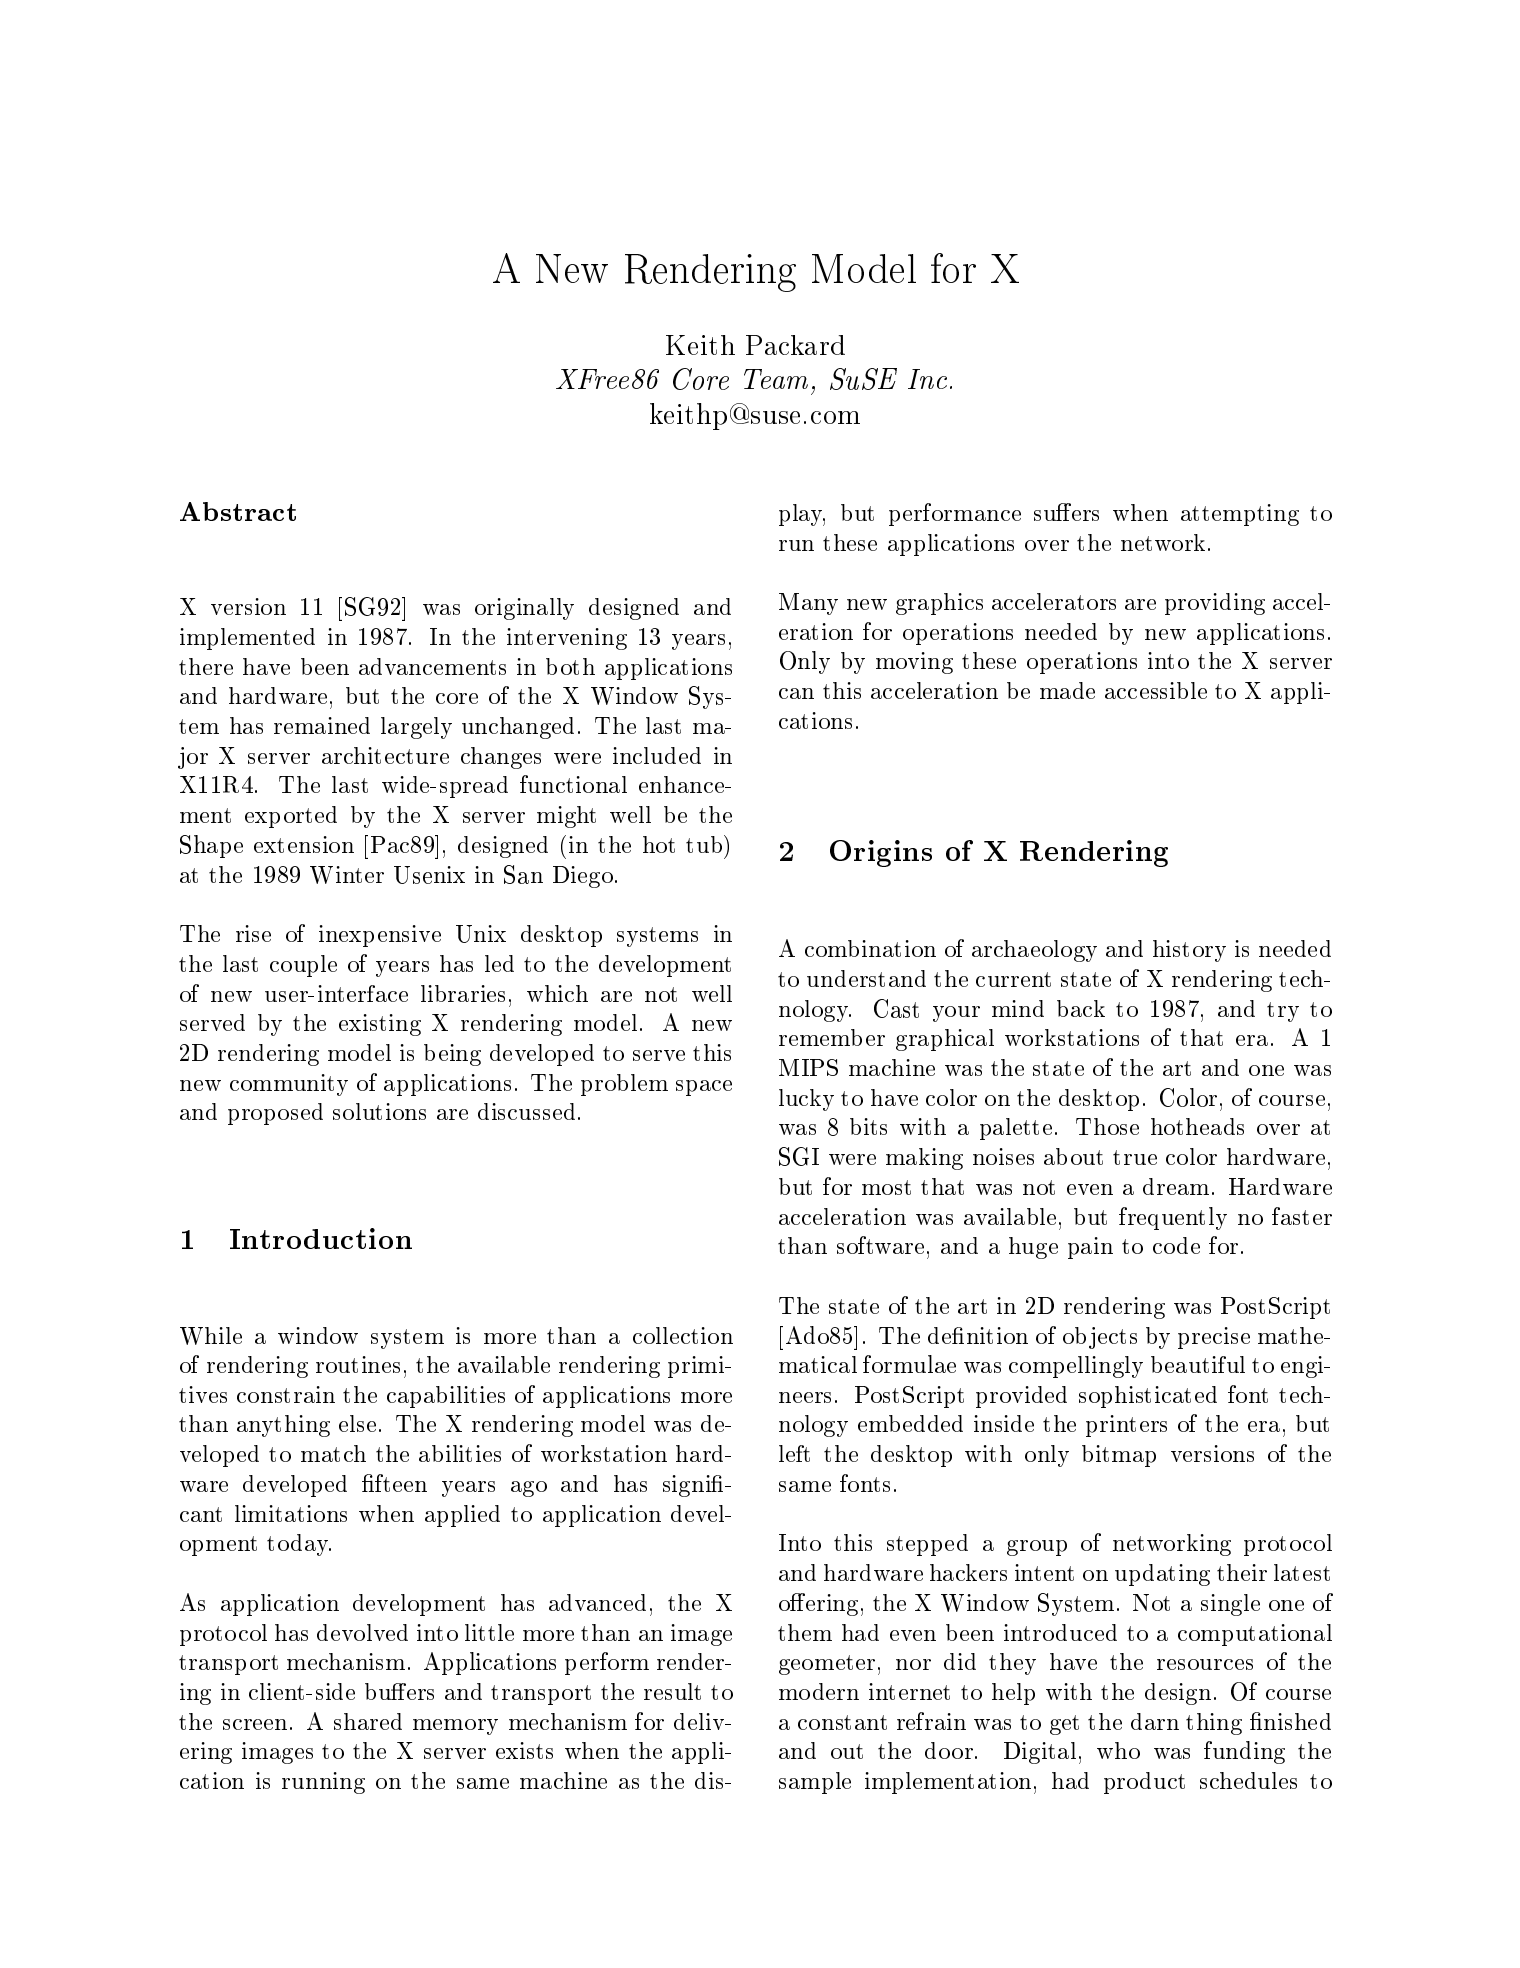 The height and width of the screenshot is (1968, 1520). Describe the element at coordinates (524, 609) in the screenshot. I see `originally` at that location.
